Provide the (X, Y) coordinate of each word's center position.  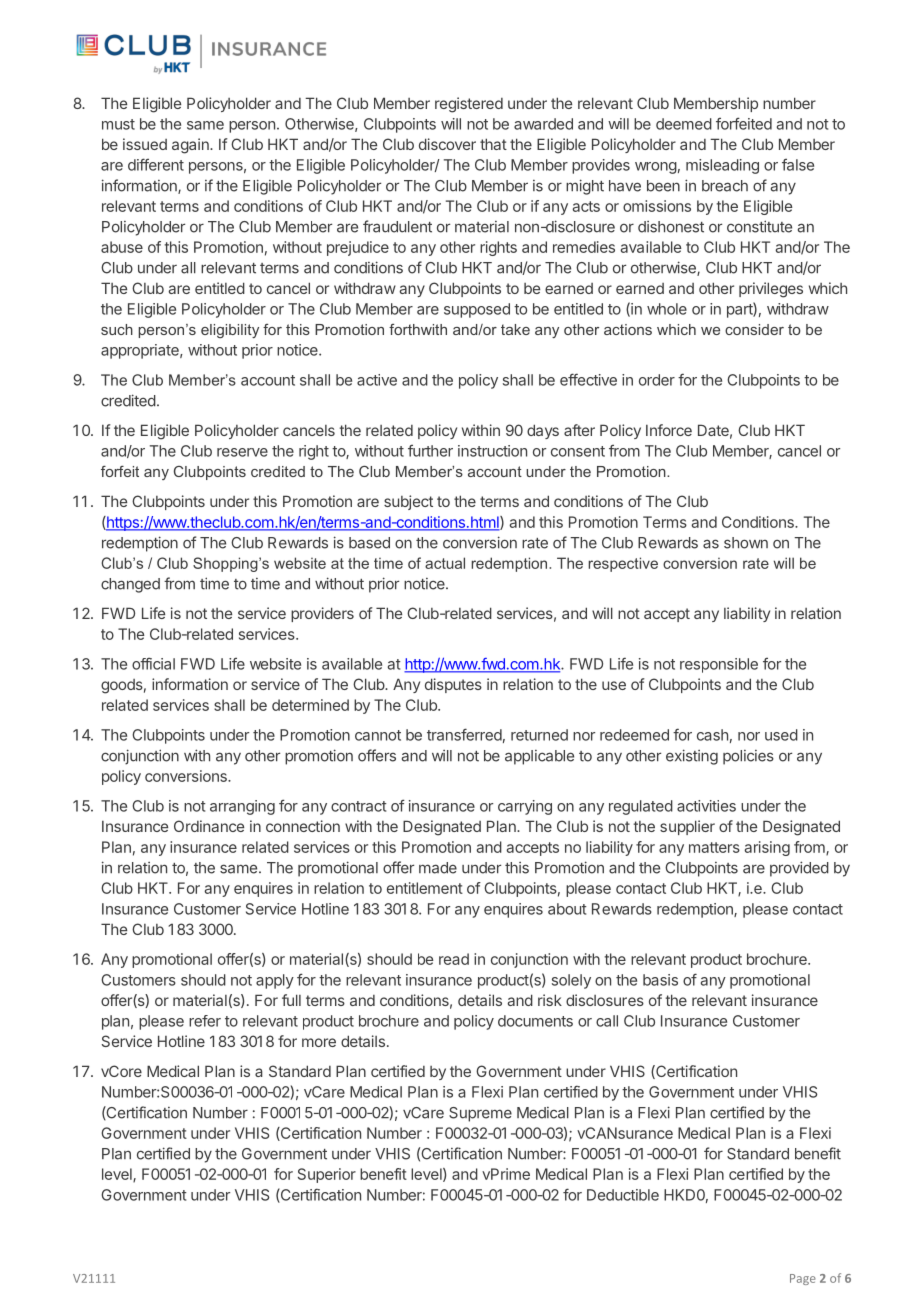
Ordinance (209, 826)
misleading (722, 166)
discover (447, 144)
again (191, 146)
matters (714, 847)
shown (746, 543)
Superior (327, 1175)
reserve (242, 452)
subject (408, 502)
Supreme (480, 1114)
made (438, 868)
